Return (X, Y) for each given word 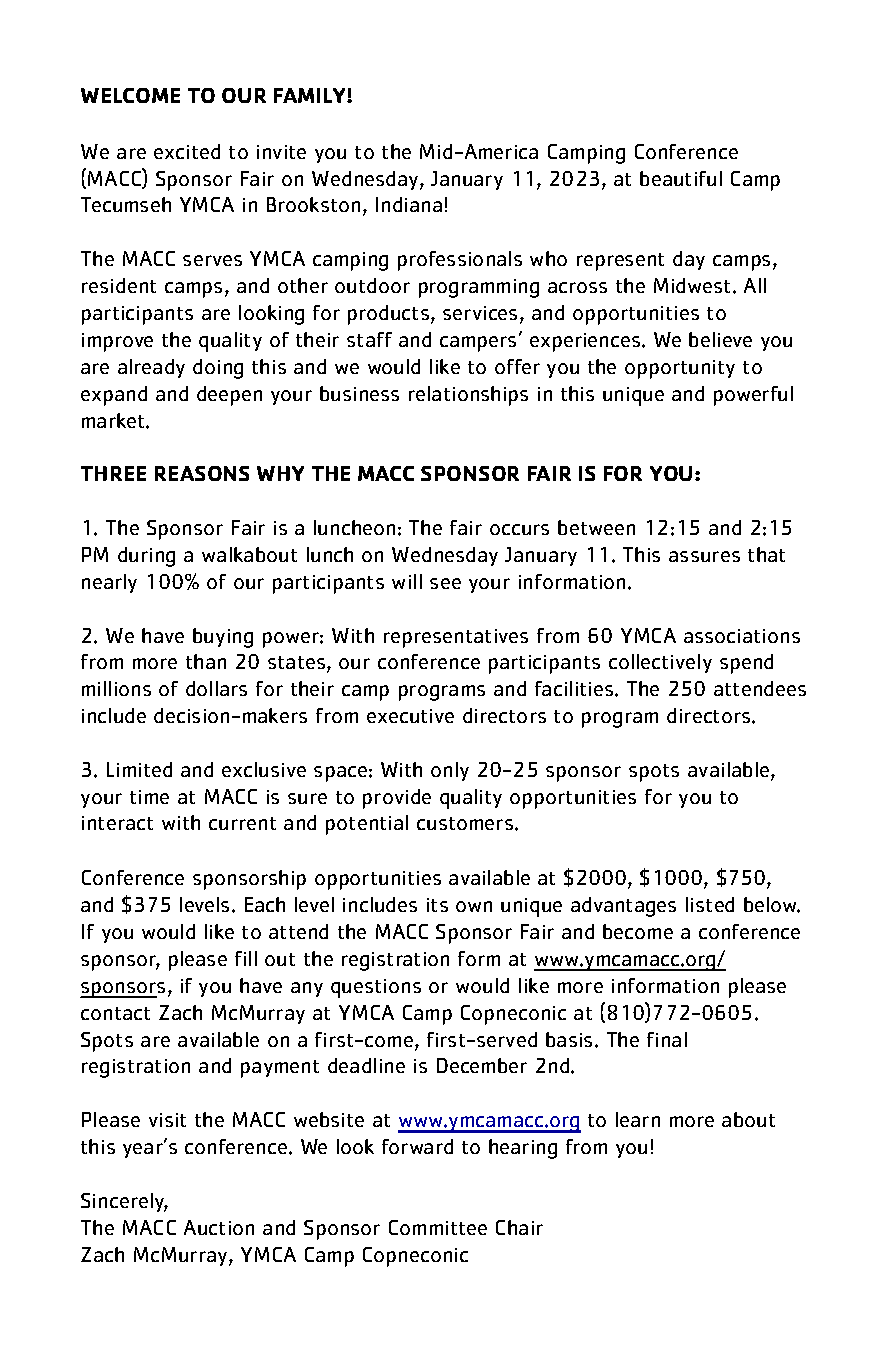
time (149, 797)
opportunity (680, 369)
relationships (468, 396)
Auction (219, 1227)
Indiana (409, 204)
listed (710, 904)
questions (376, 988)
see (445, 583)
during (146, 557)
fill (246, 958)
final (667, 1039)
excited (187, 151)
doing (218, 369)
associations (742, 636)
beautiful (681, 178)
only (450, 771)
